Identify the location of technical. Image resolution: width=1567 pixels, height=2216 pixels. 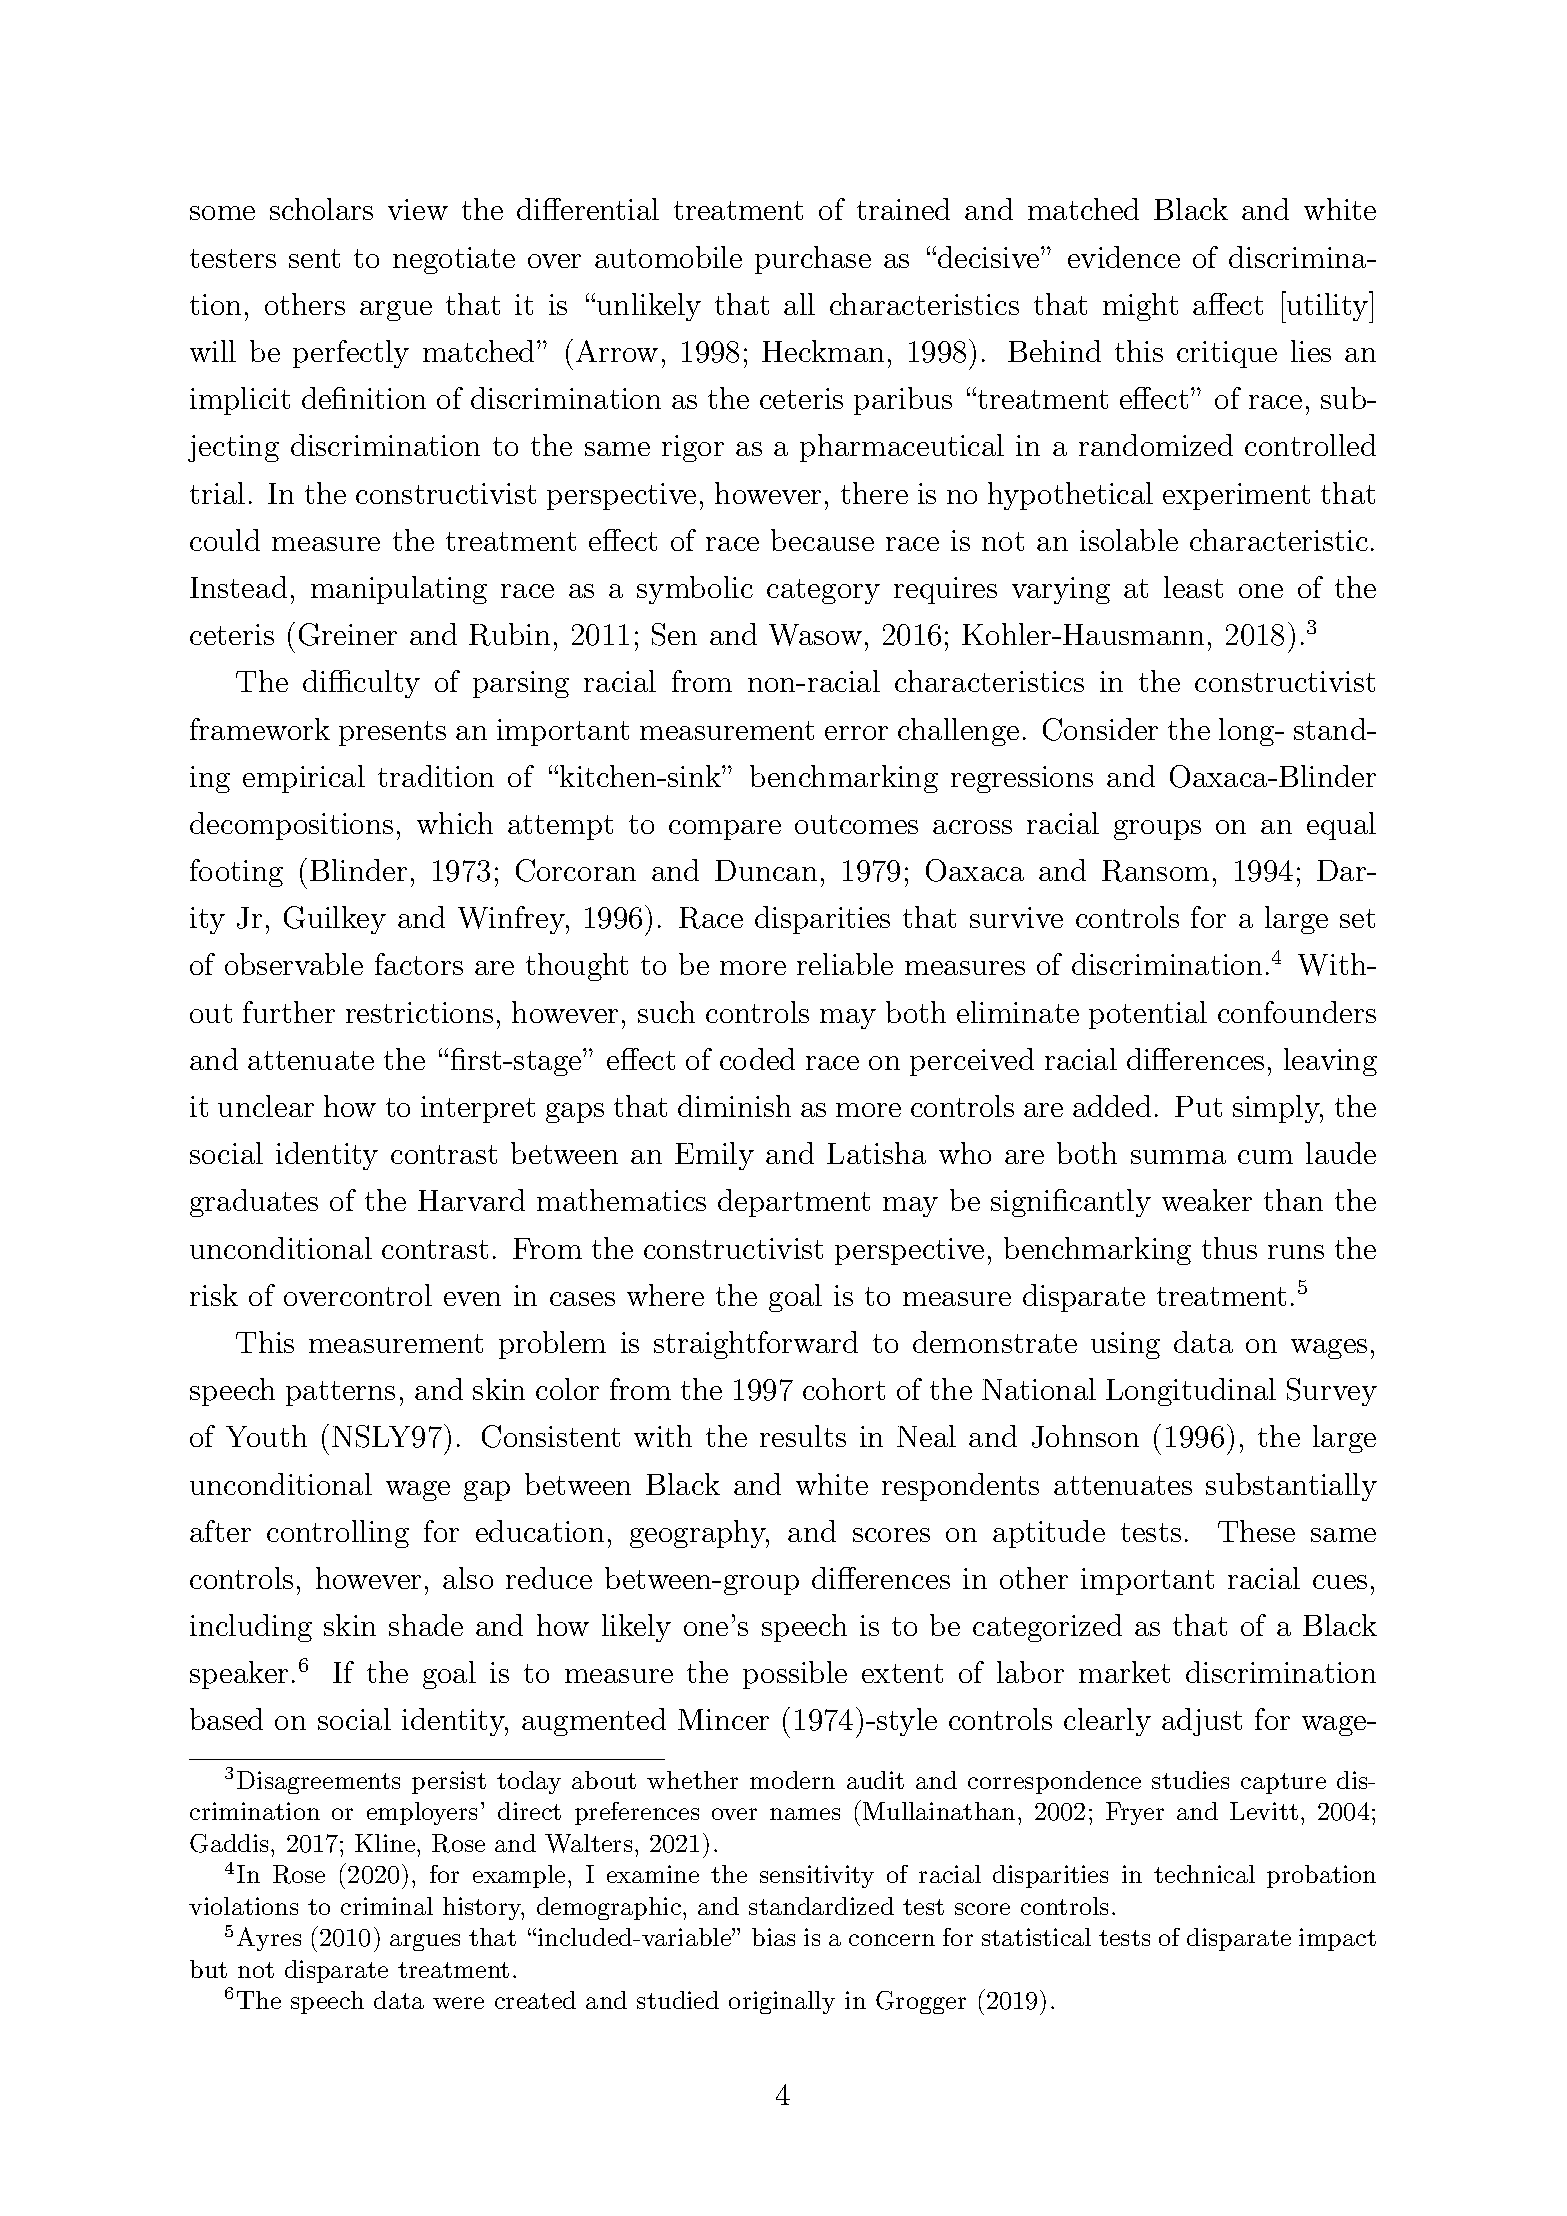
(1204, 1874).
